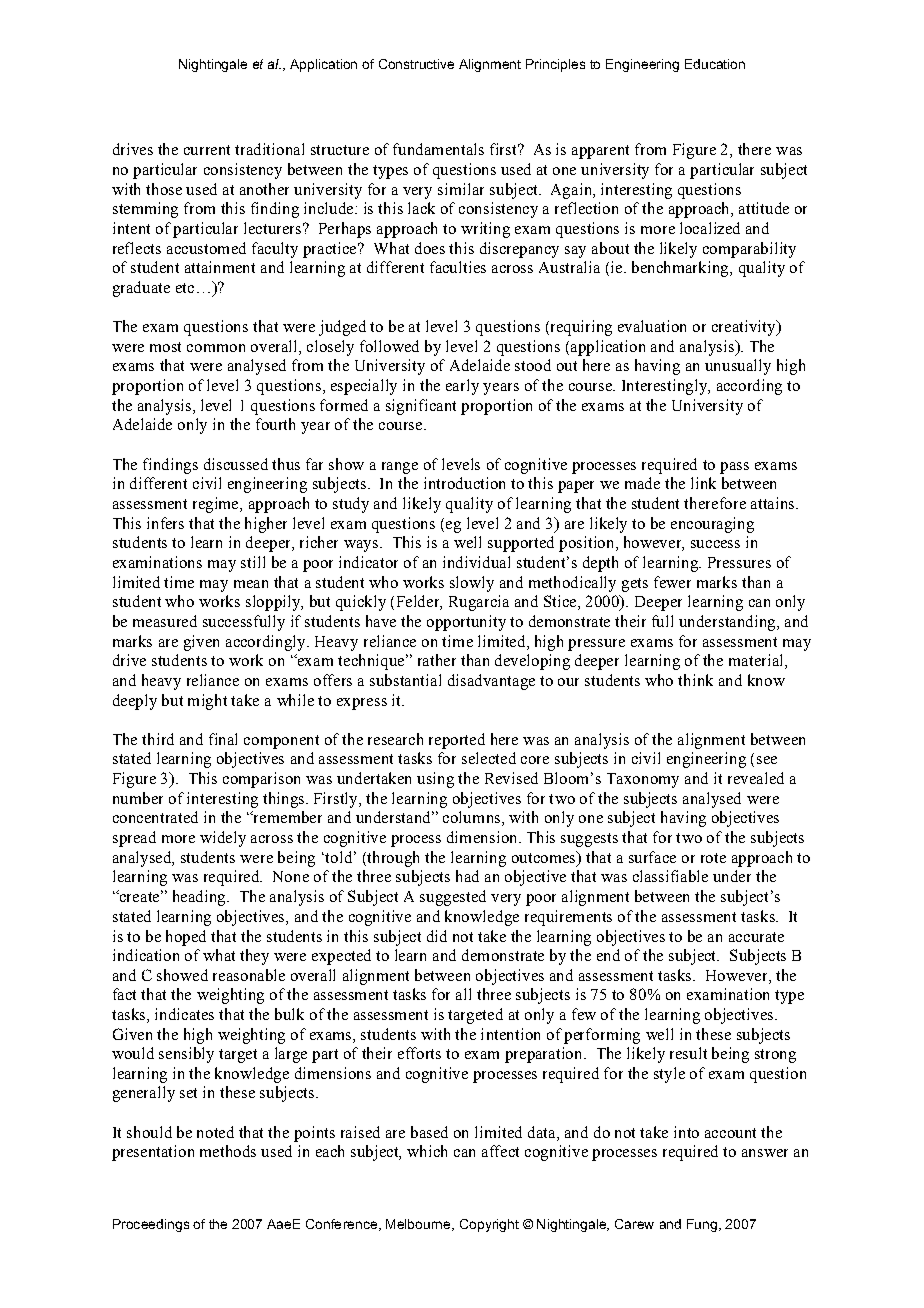  What do you see at coordinates (462, 387) in the document?
I see `early` at bounding box center [462, 387].
